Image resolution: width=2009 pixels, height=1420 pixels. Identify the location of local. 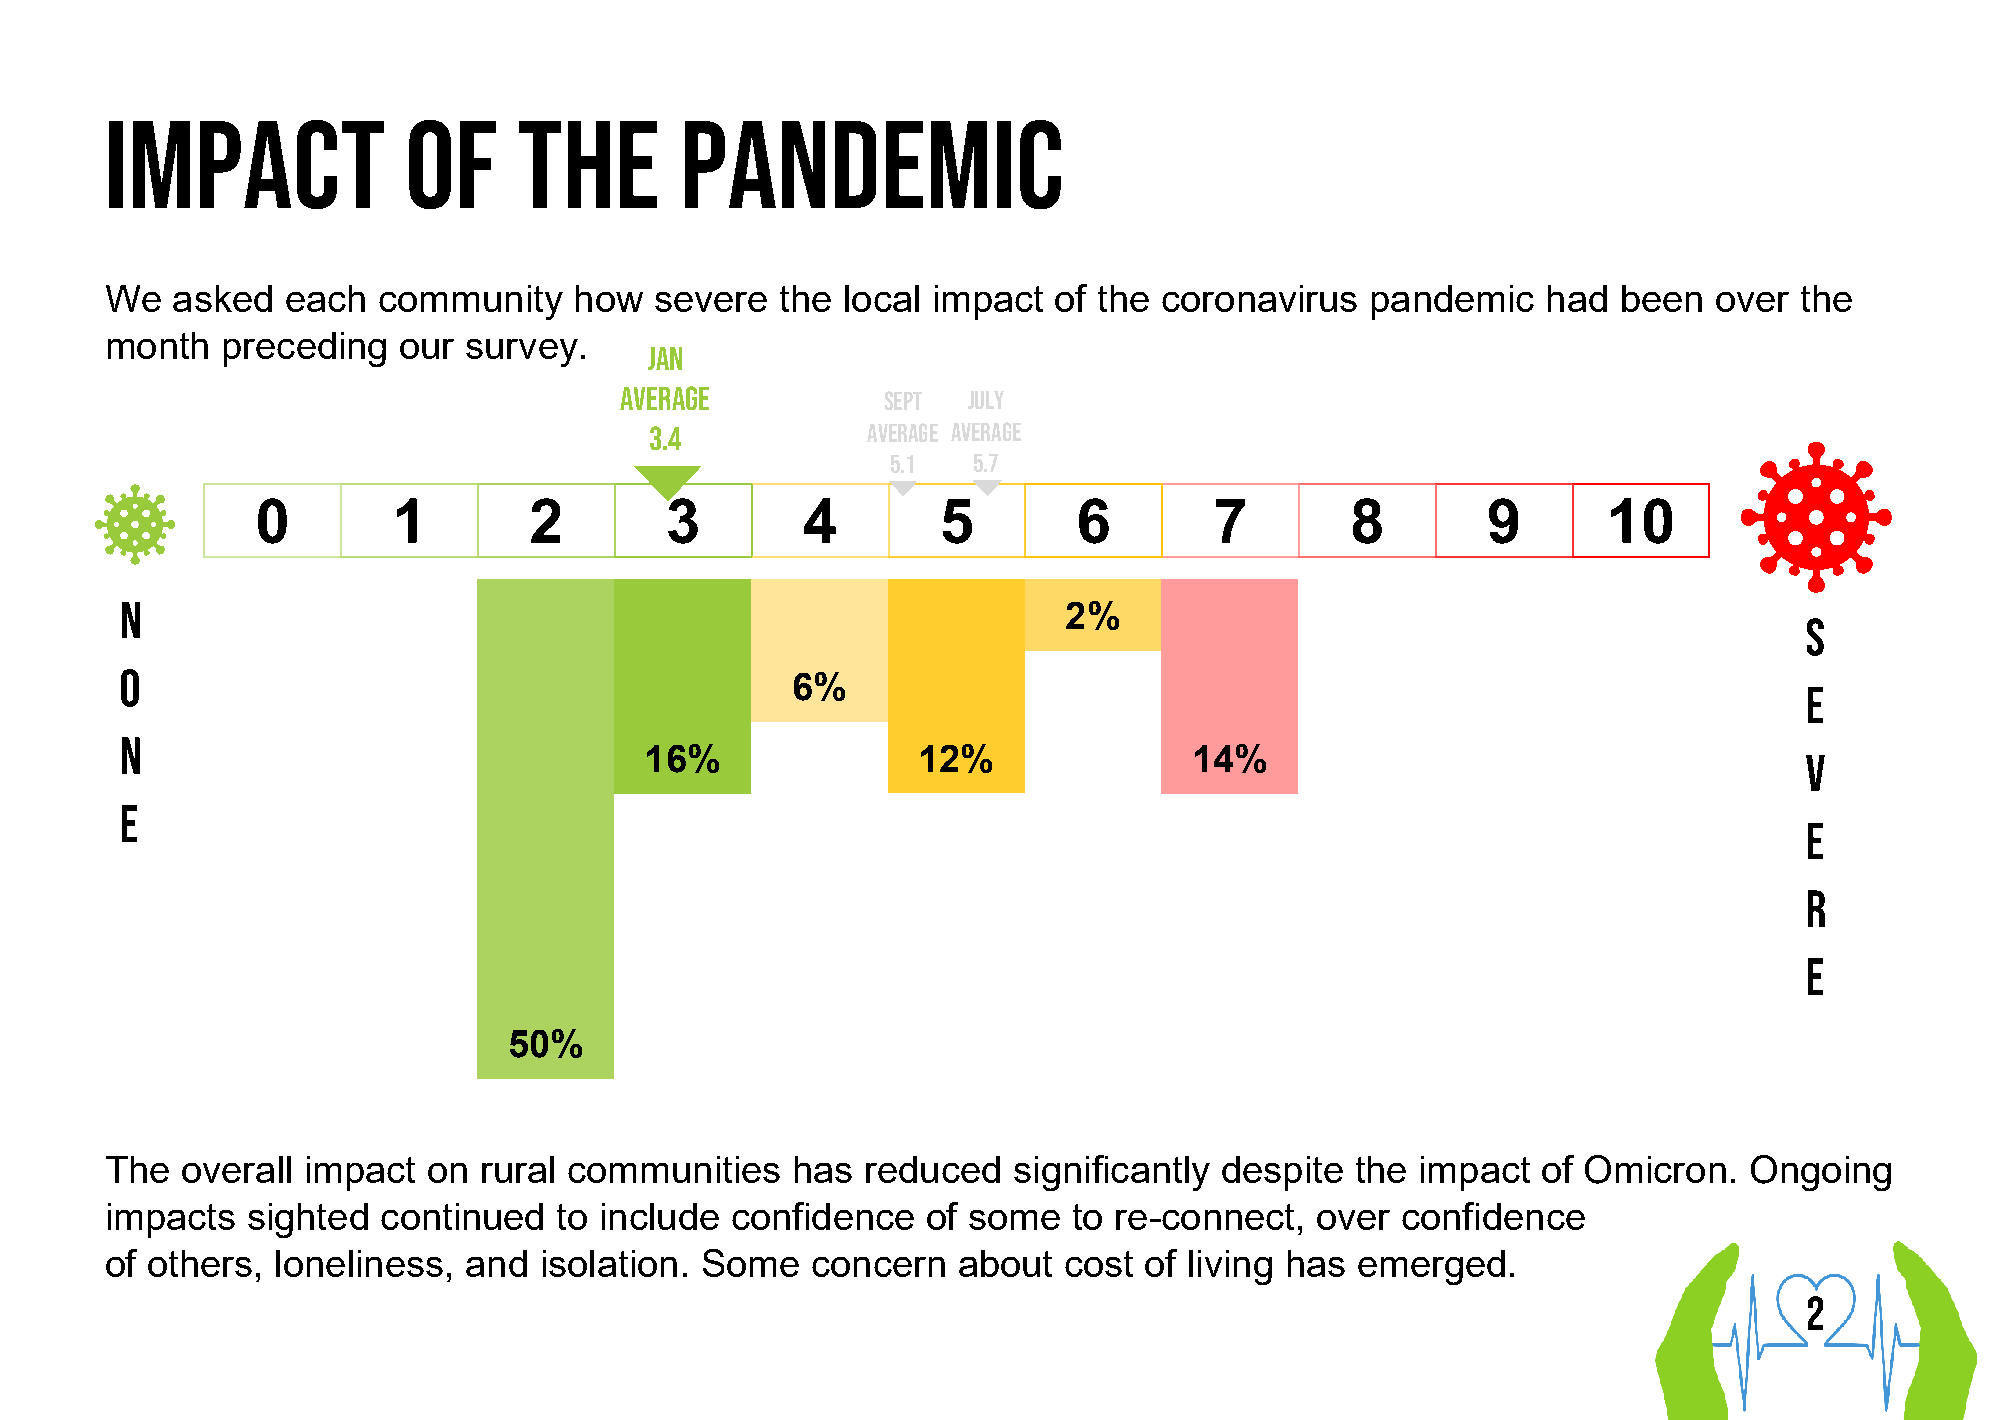
(882, 298).
